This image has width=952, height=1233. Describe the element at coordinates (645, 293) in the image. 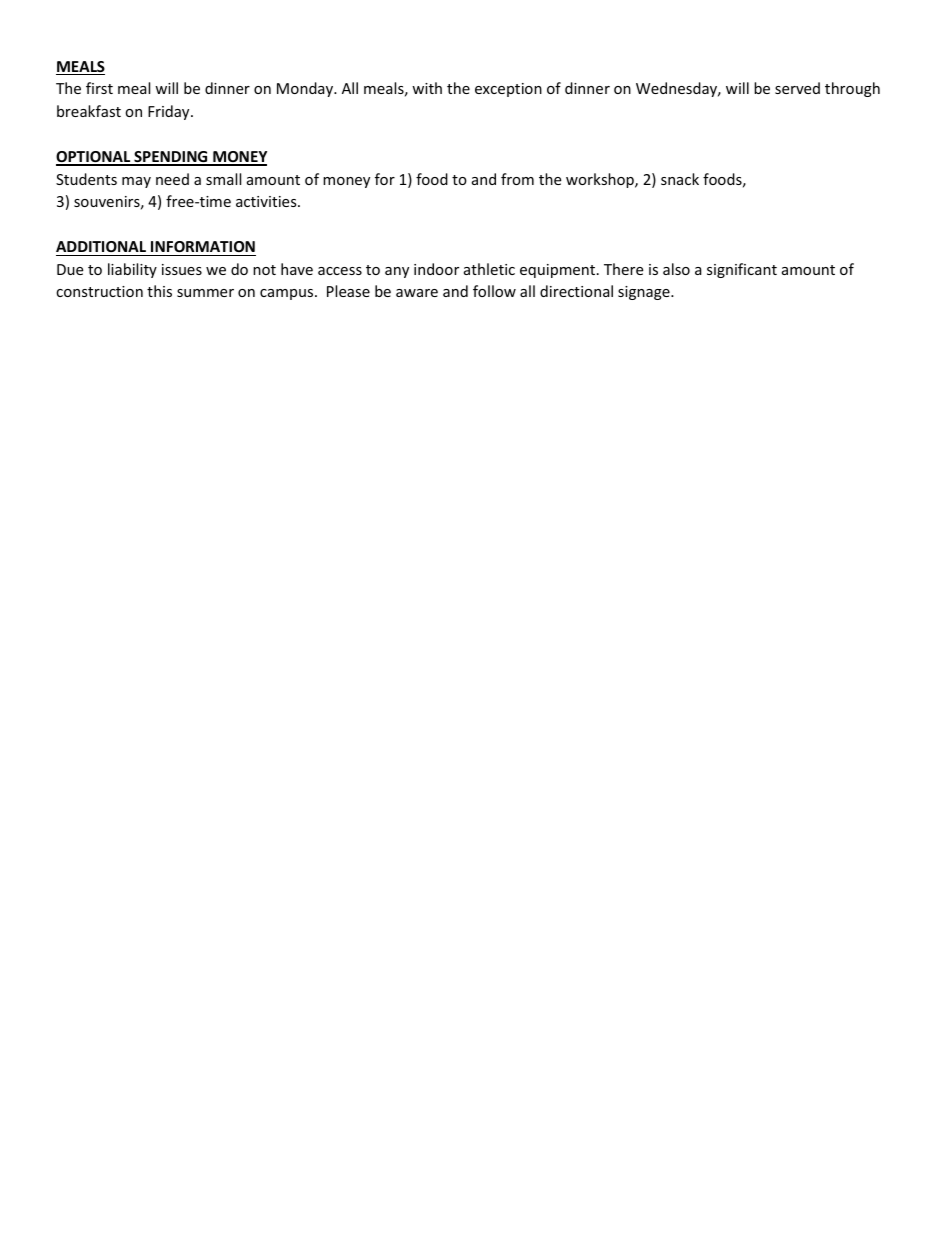

I see `signage` at that location.
